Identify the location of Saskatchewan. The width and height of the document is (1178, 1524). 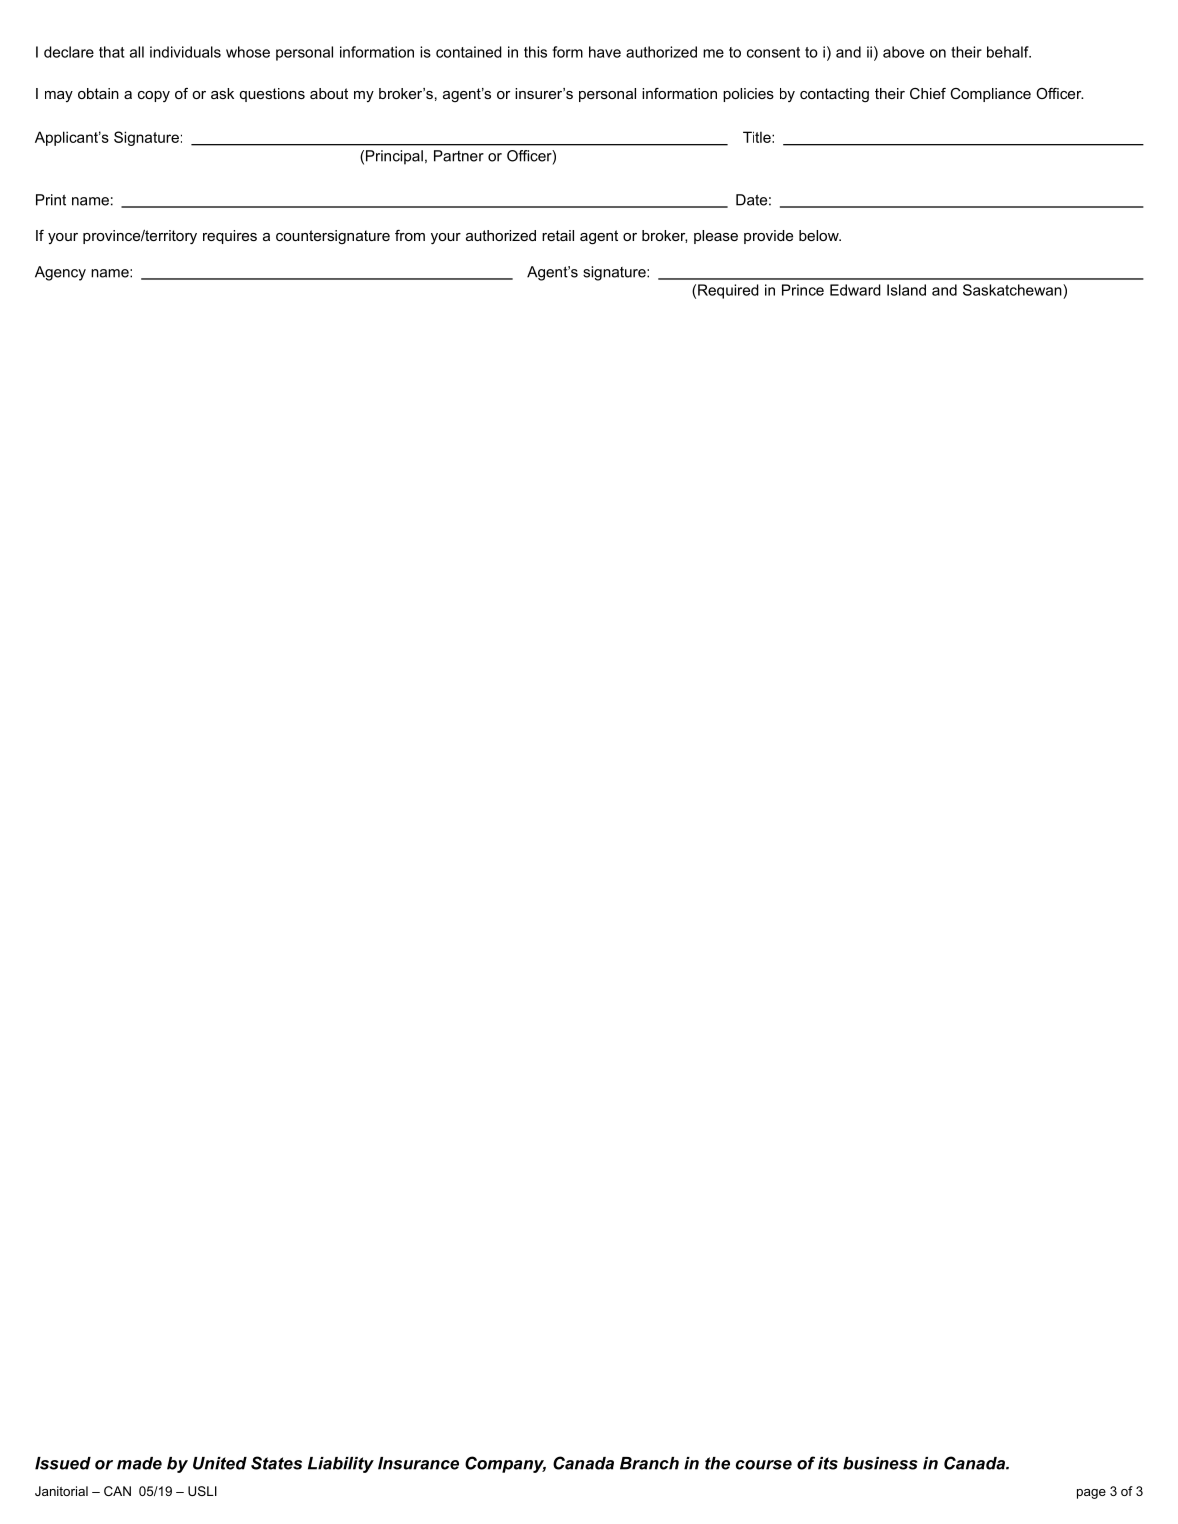
(1013, 290).
